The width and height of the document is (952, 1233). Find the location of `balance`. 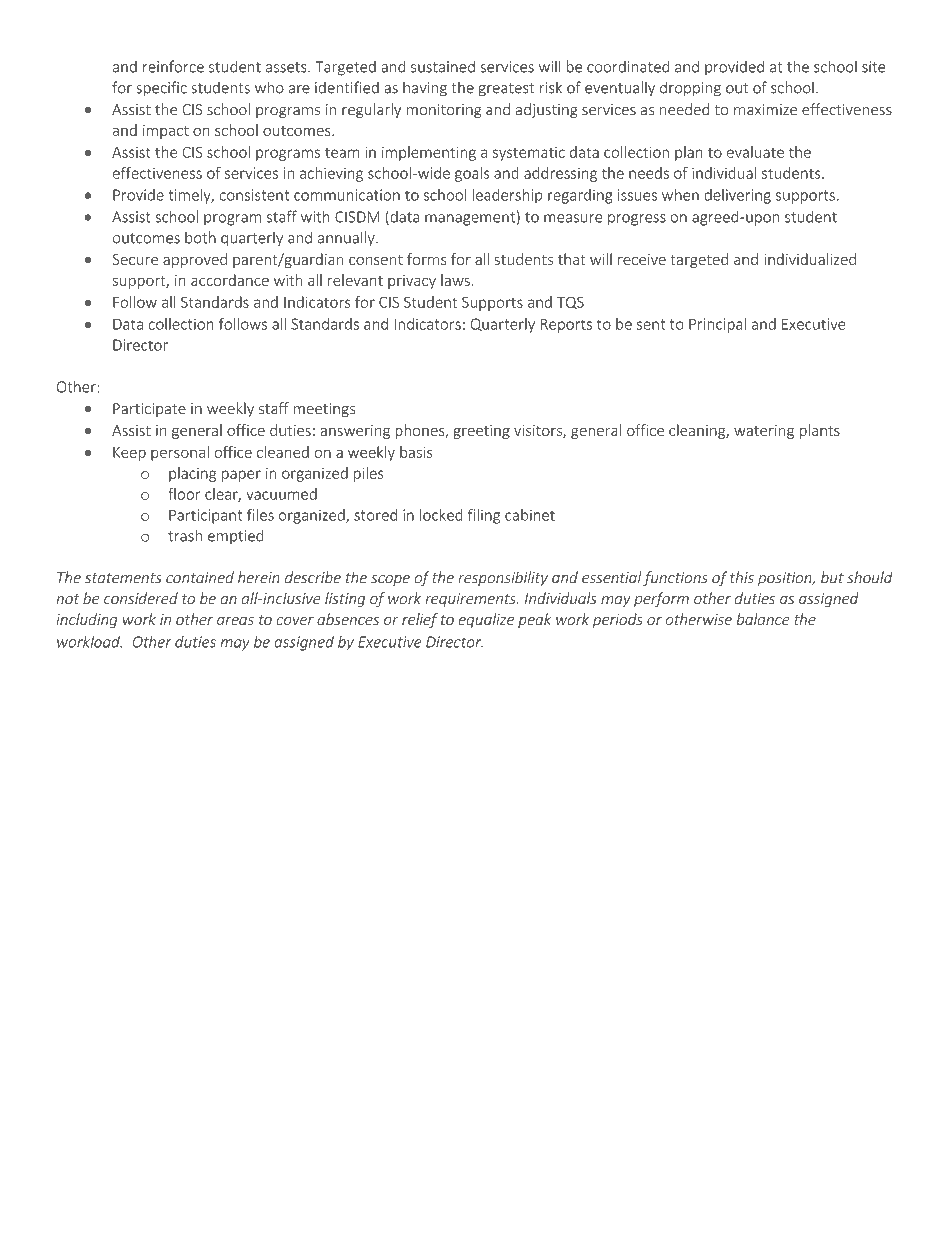

balance is located at coordinates (763, 619).
